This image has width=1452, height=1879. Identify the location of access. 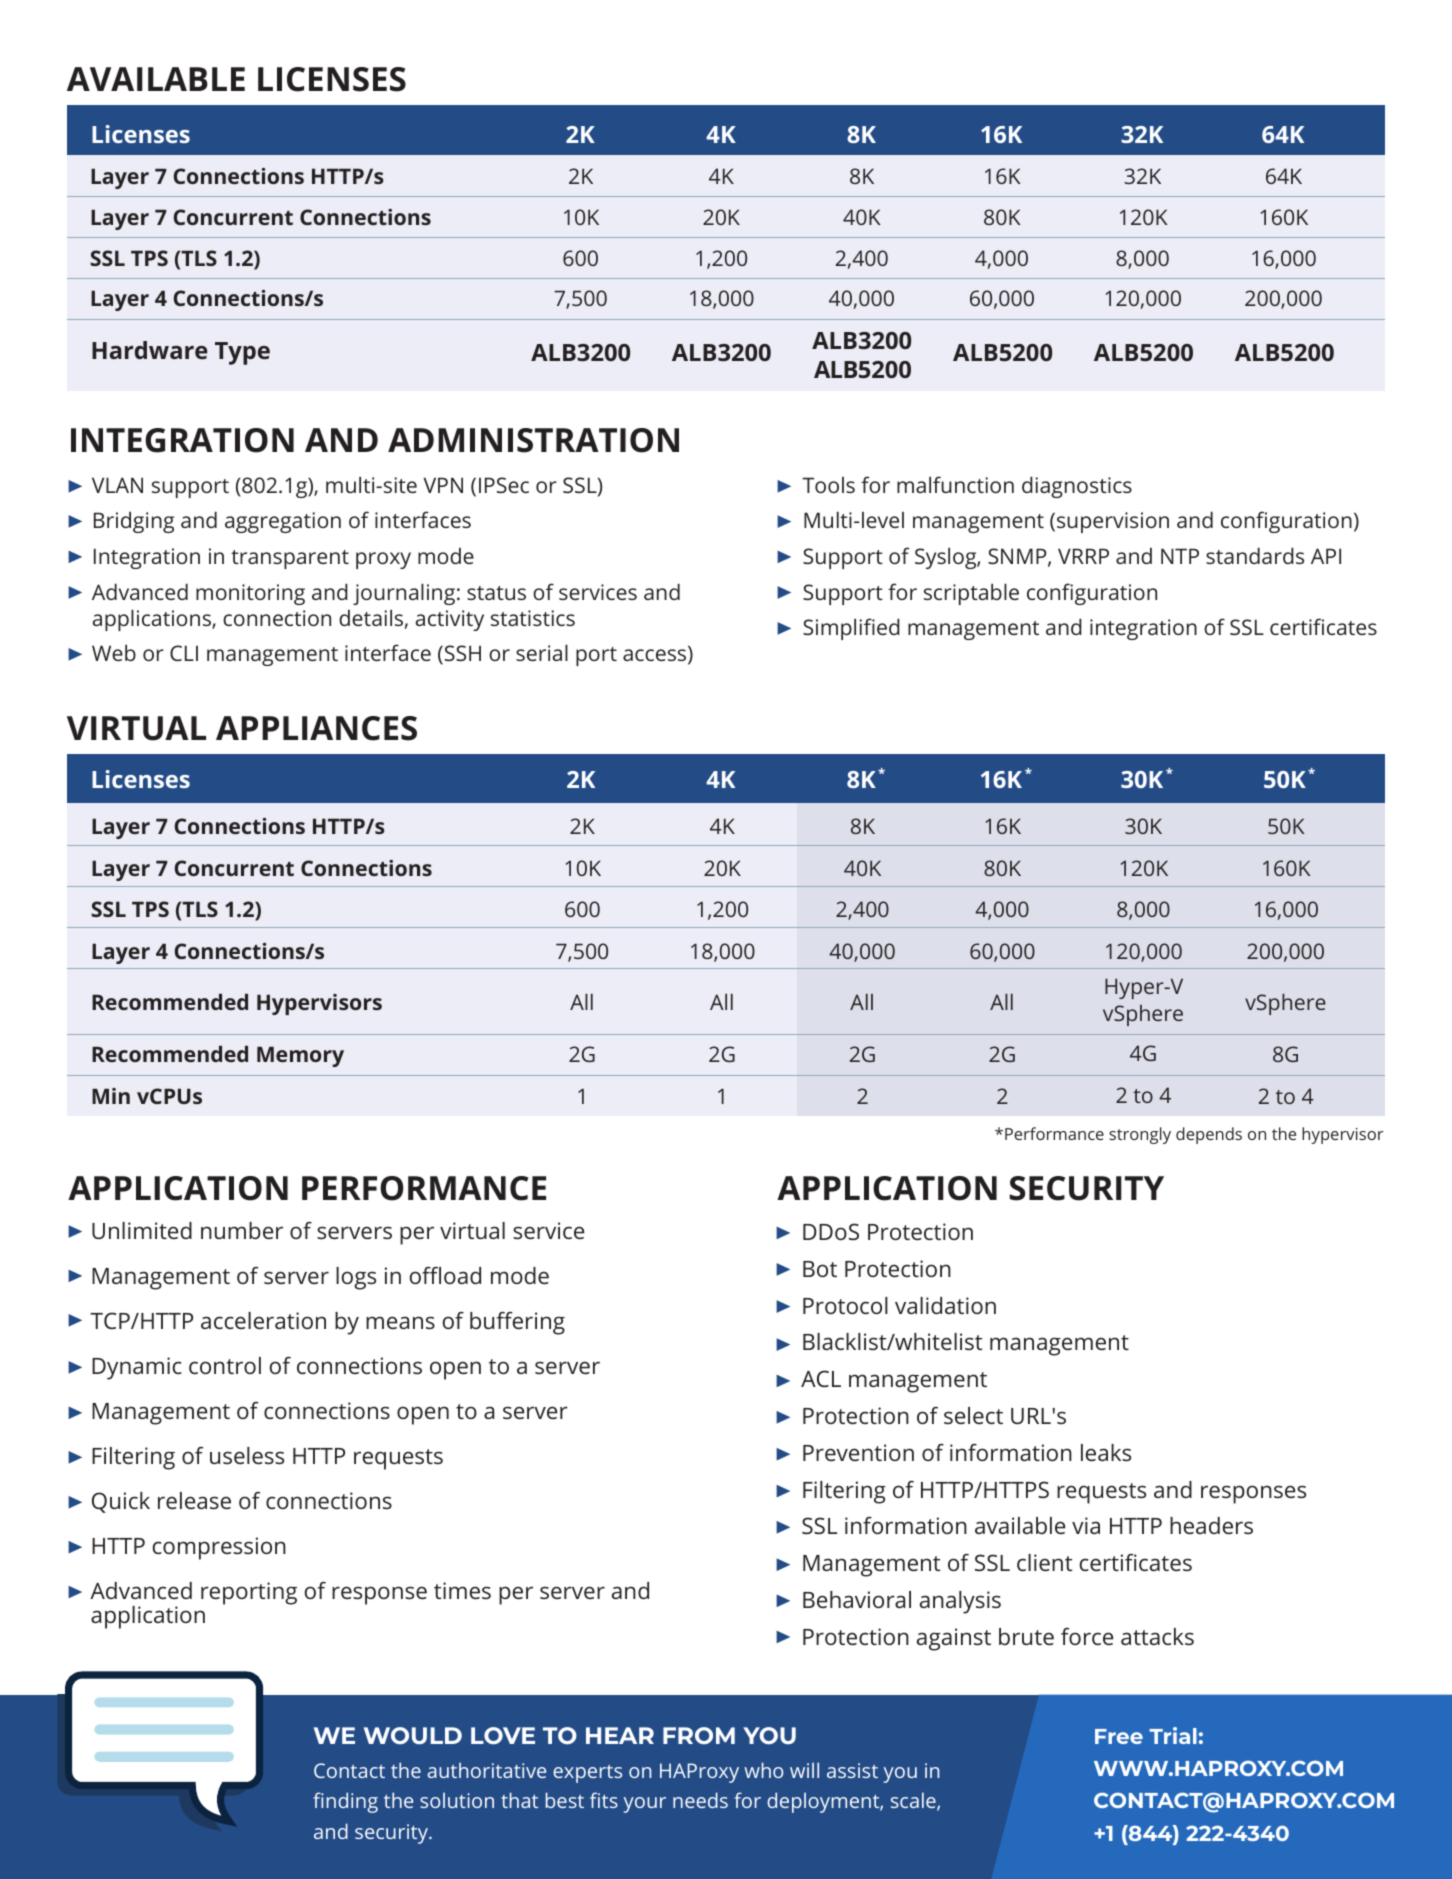
(656, 656).
